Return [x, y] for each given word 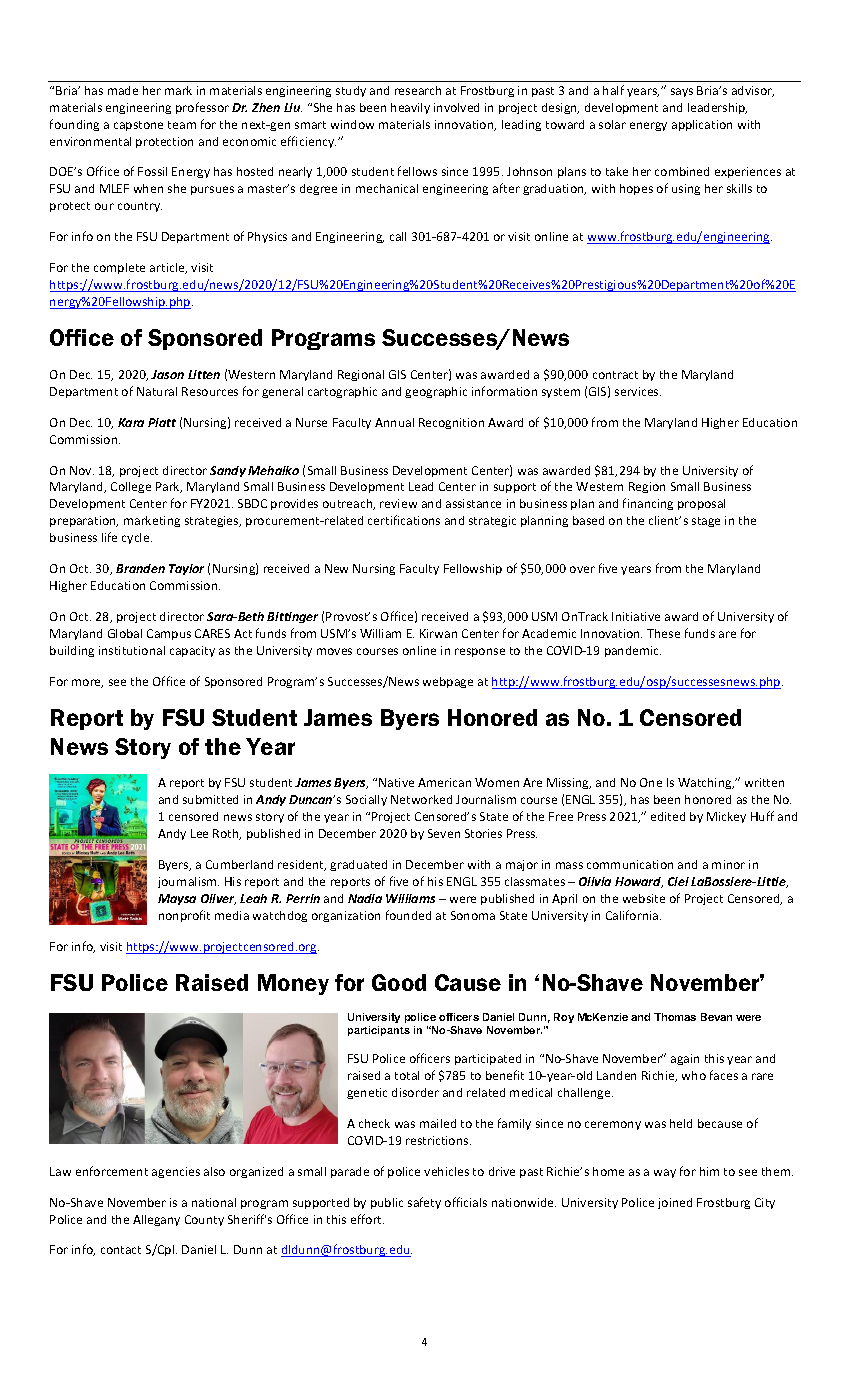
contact [121, 1250]
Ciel [678, 881]
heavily [410, 108]
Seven [444, 833]
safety [424, 1203]
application [702, 125]
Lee [199, 833]
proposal [701, 504]
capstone [138, 126]
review [398, 503]
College [131, 487]
